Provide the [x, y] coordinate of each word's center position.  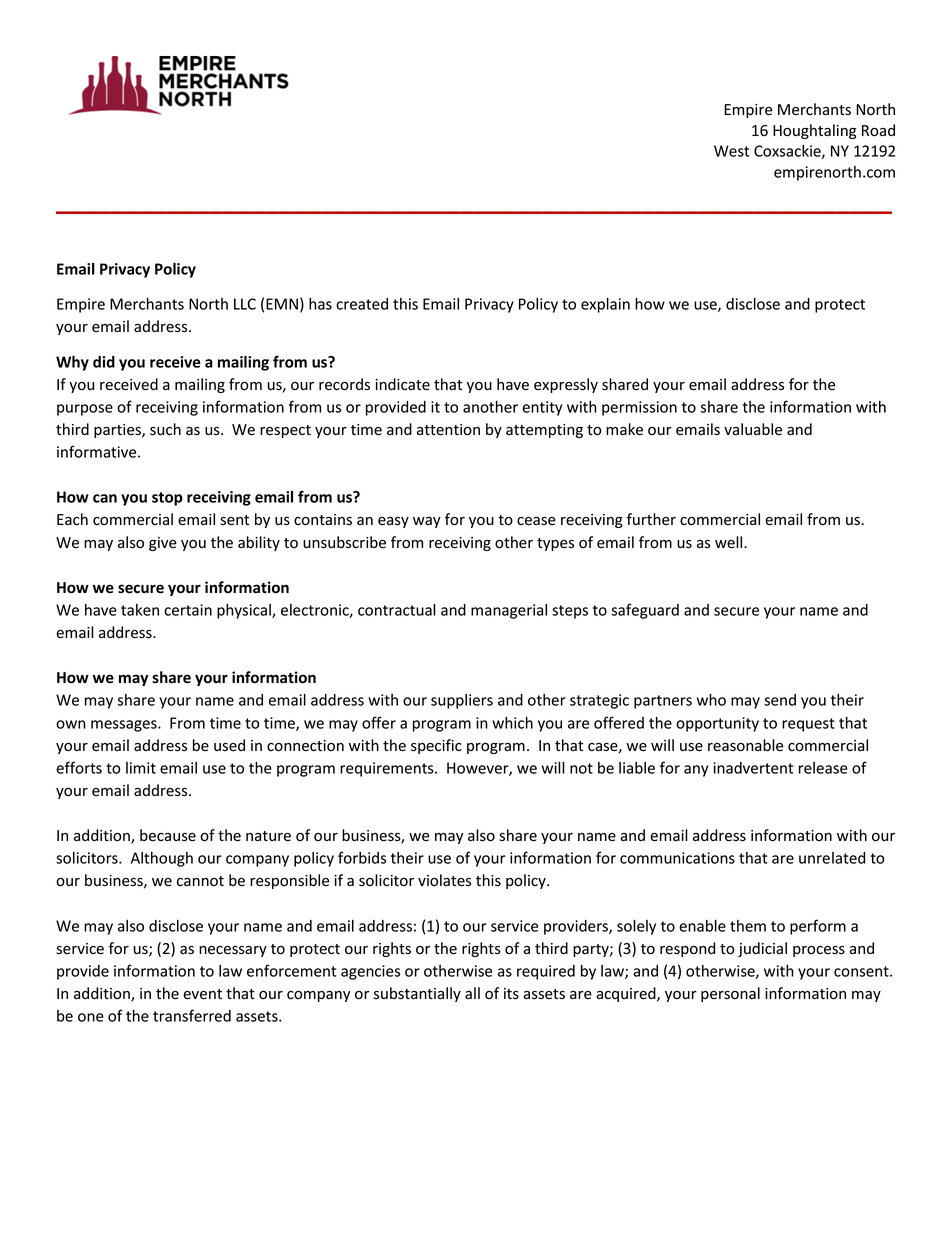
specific [436, 746]
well [730, 542]
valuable [753, 429]
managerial [509, 611]
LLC [245, 304]
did [104, 362]
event [202, 994]
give [163, 544]
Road [878, 130]
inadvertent [753, 768]
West [731, 151]
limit [141, 768]
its [511, 994]
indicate [402, 384]
